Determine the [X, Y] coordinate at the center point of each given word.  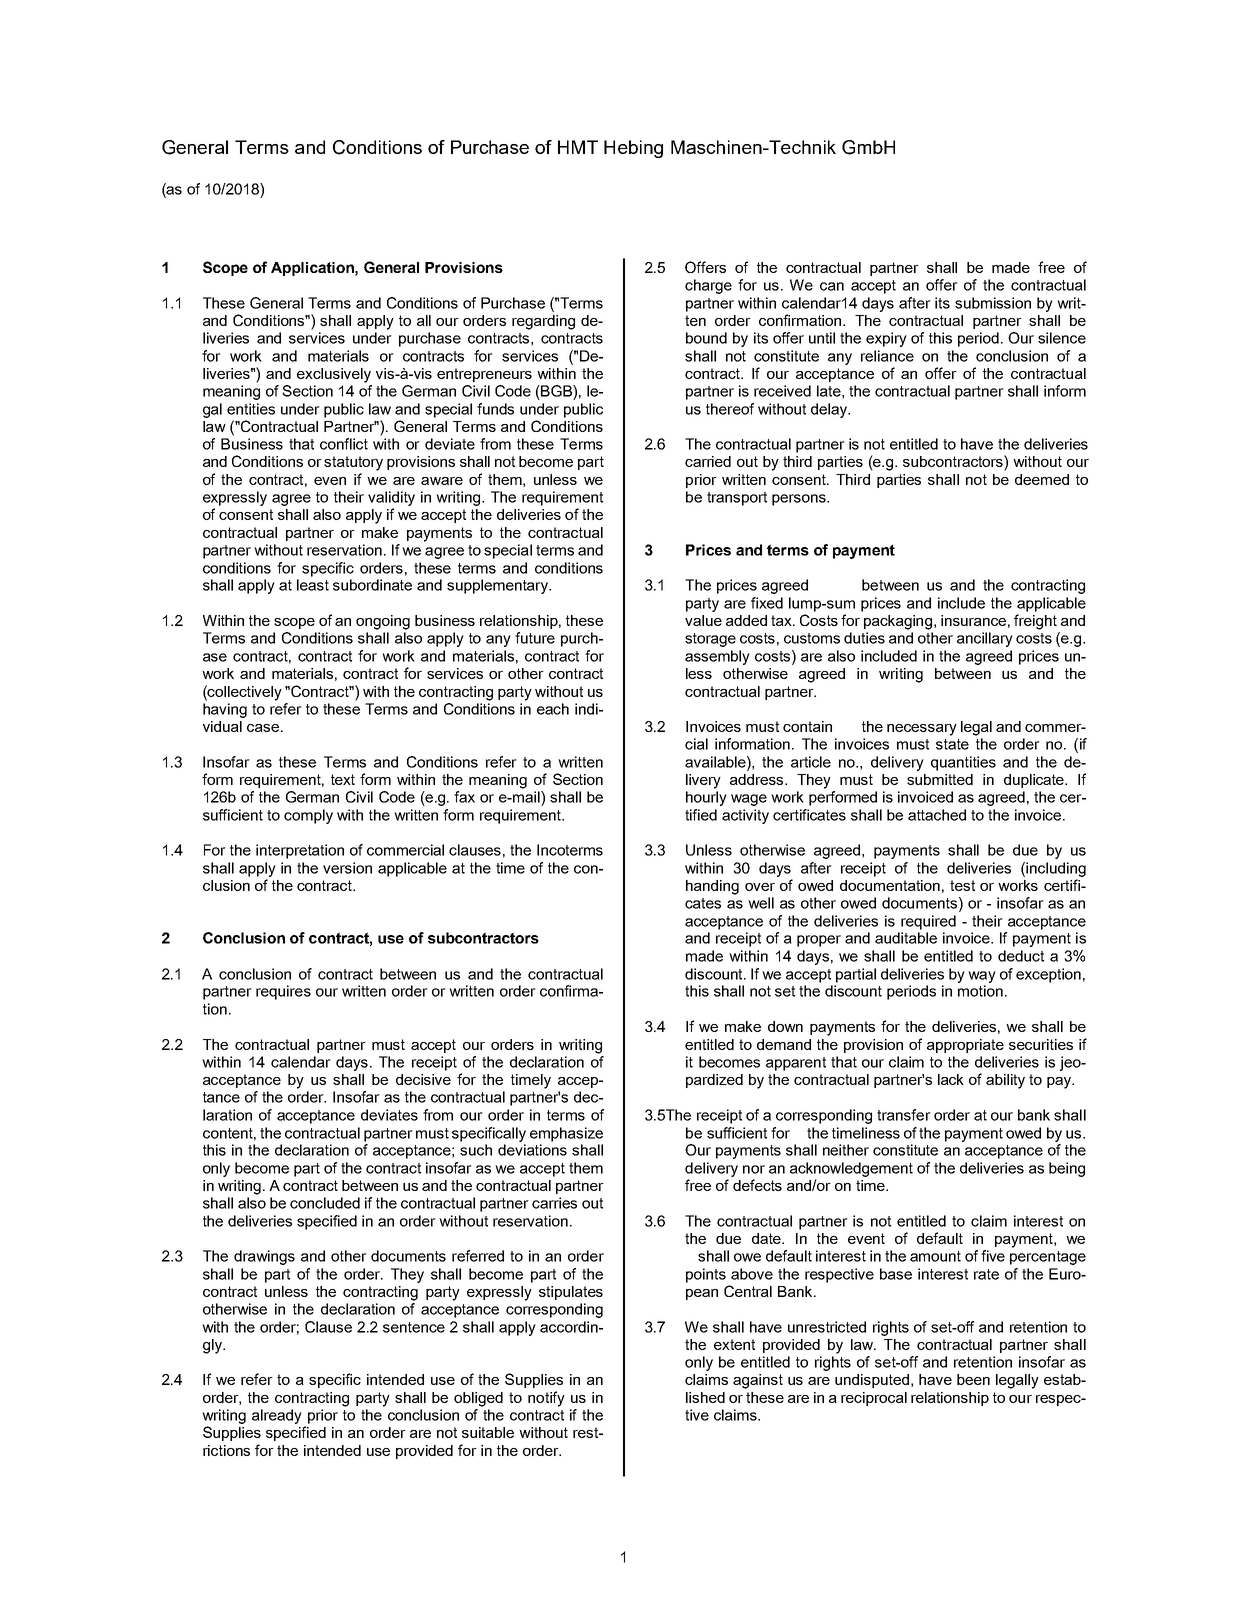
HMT [578, 147]
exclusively [334, 375]
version [347, 868]
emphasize [566, 1134]
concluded [325, 1203]
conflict [344, 444]
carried [708, 461]
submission [993, 303]
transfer [904, 1115]
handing [712, 887]
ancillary [985, 639]
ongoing [383, 622]
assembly [717, 657]
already [277, 1416]
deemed [1042, 479]
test [962, 885]
